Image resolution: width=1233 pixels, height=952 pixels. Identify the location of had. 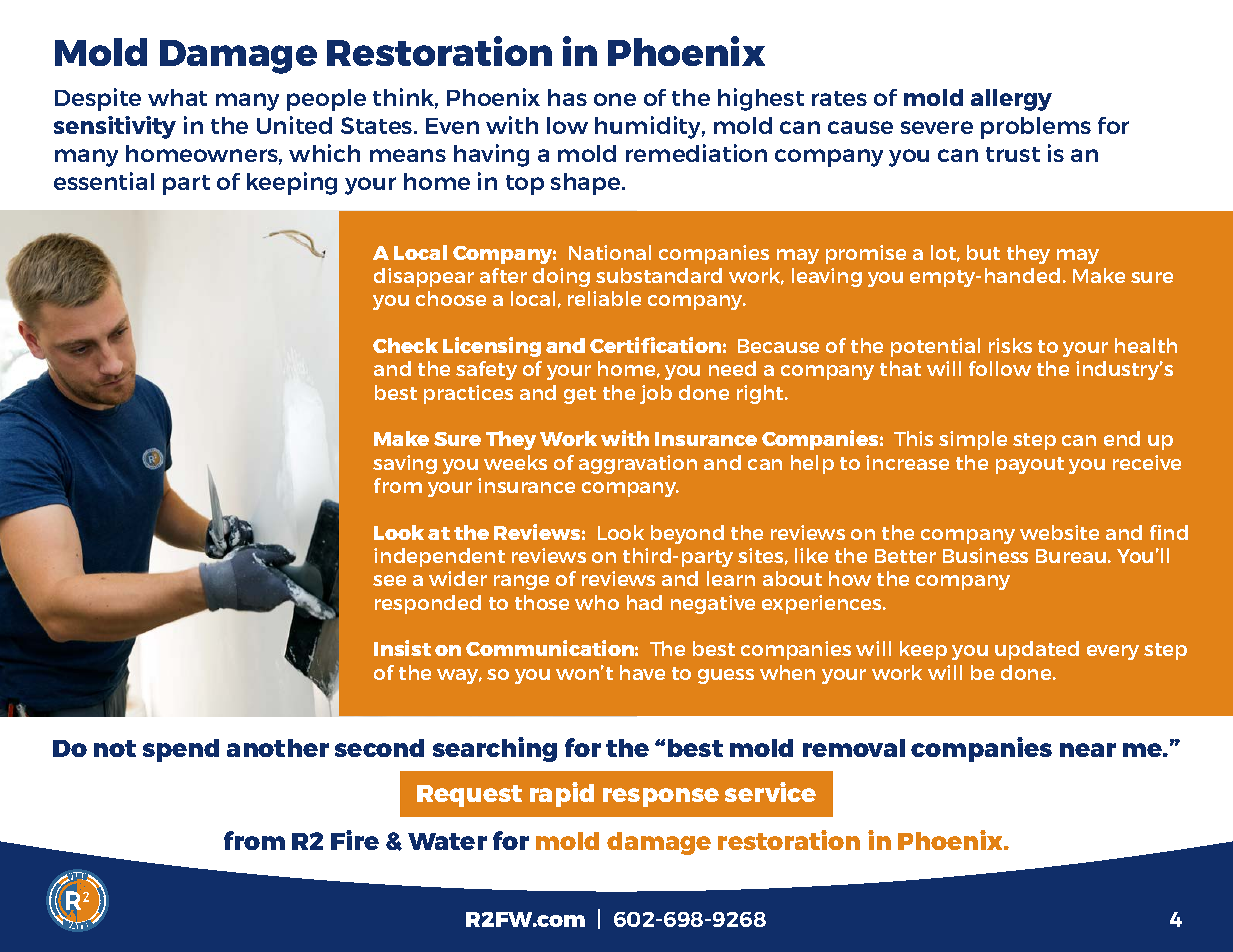
(644, 602).
